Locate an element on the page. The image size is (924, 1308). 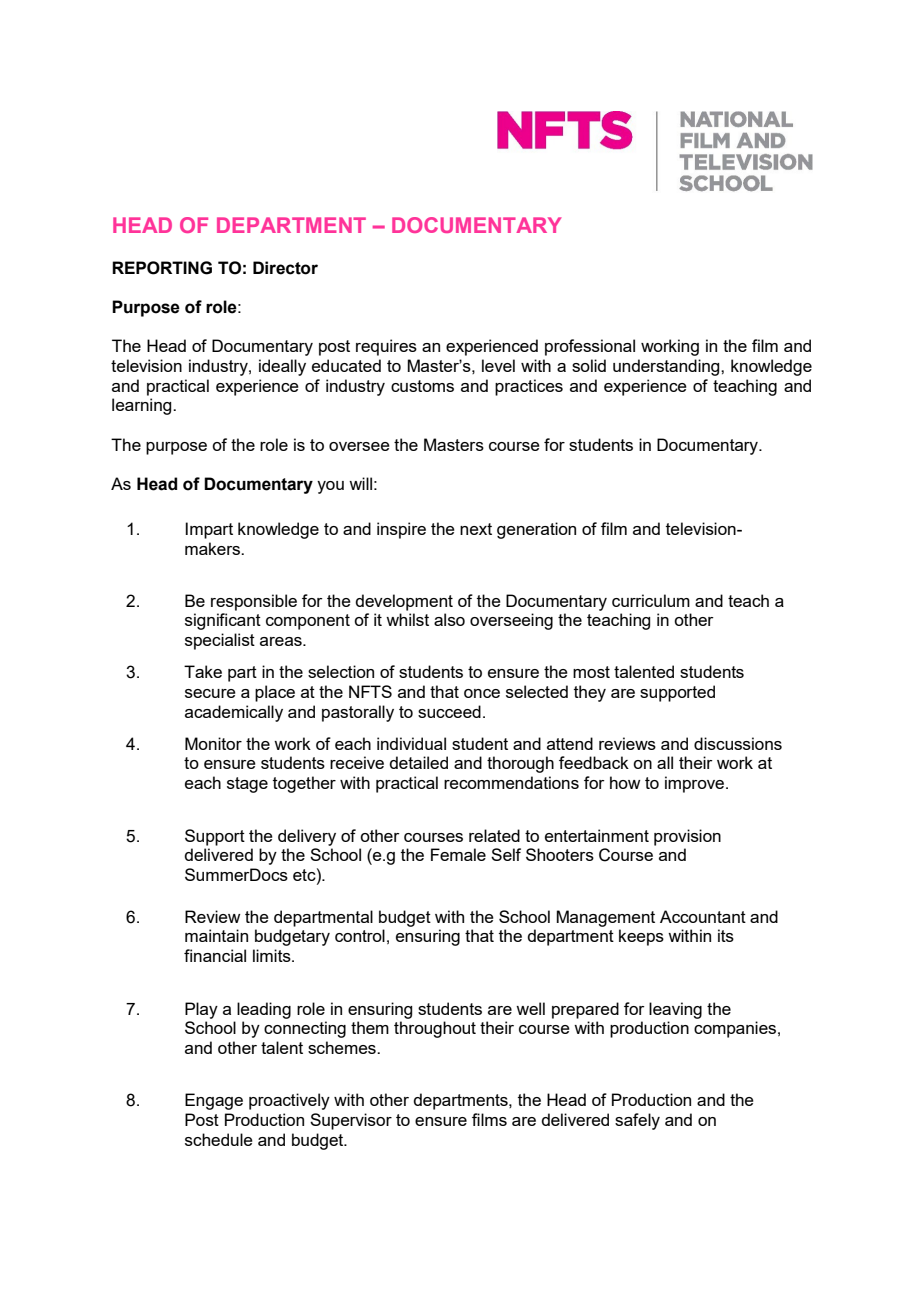
Accountant is located at coordinates (703, 916).
